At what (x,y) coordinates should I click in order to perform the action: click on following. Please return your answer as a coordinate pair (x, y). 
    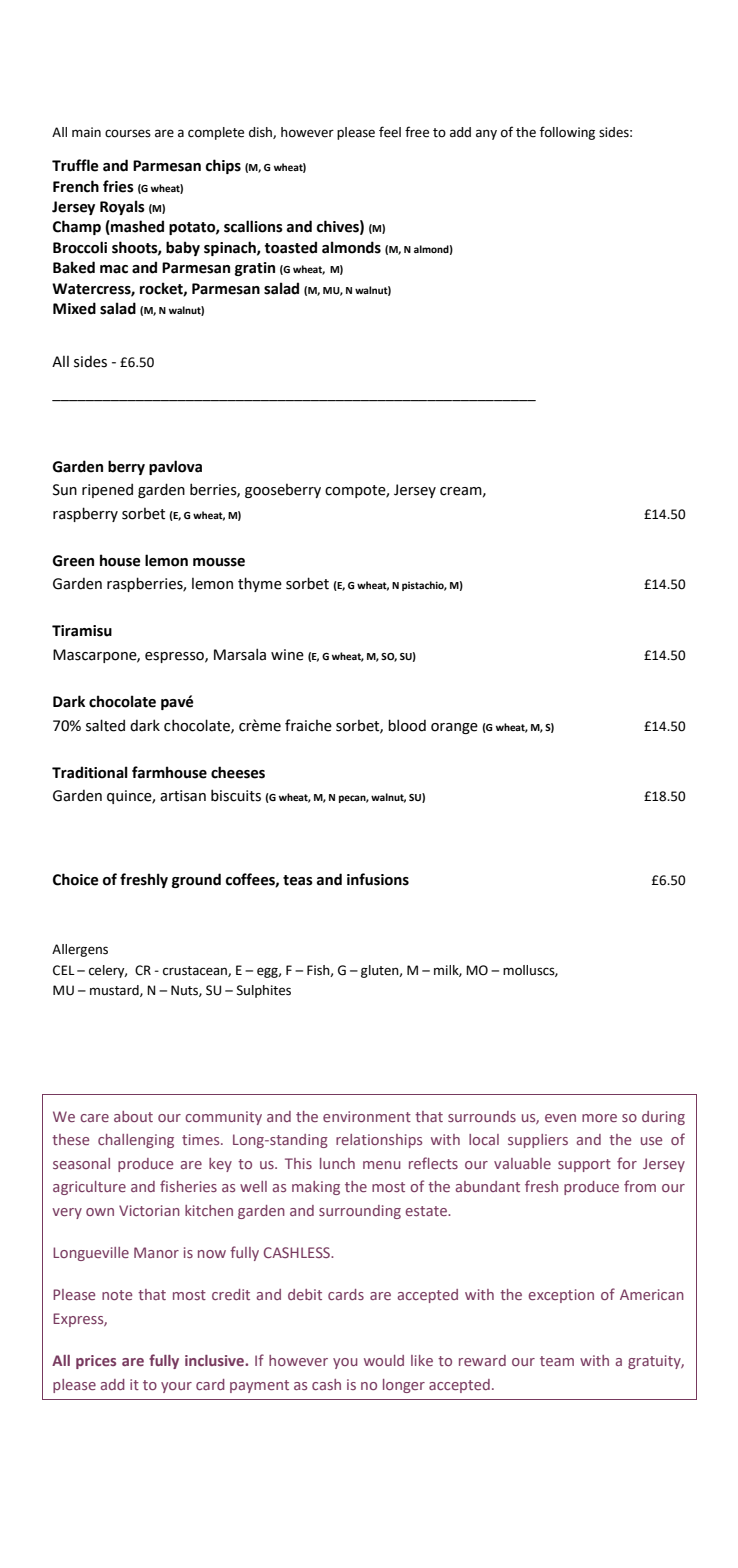
    Looking at the image, I should click on (567, 133).
